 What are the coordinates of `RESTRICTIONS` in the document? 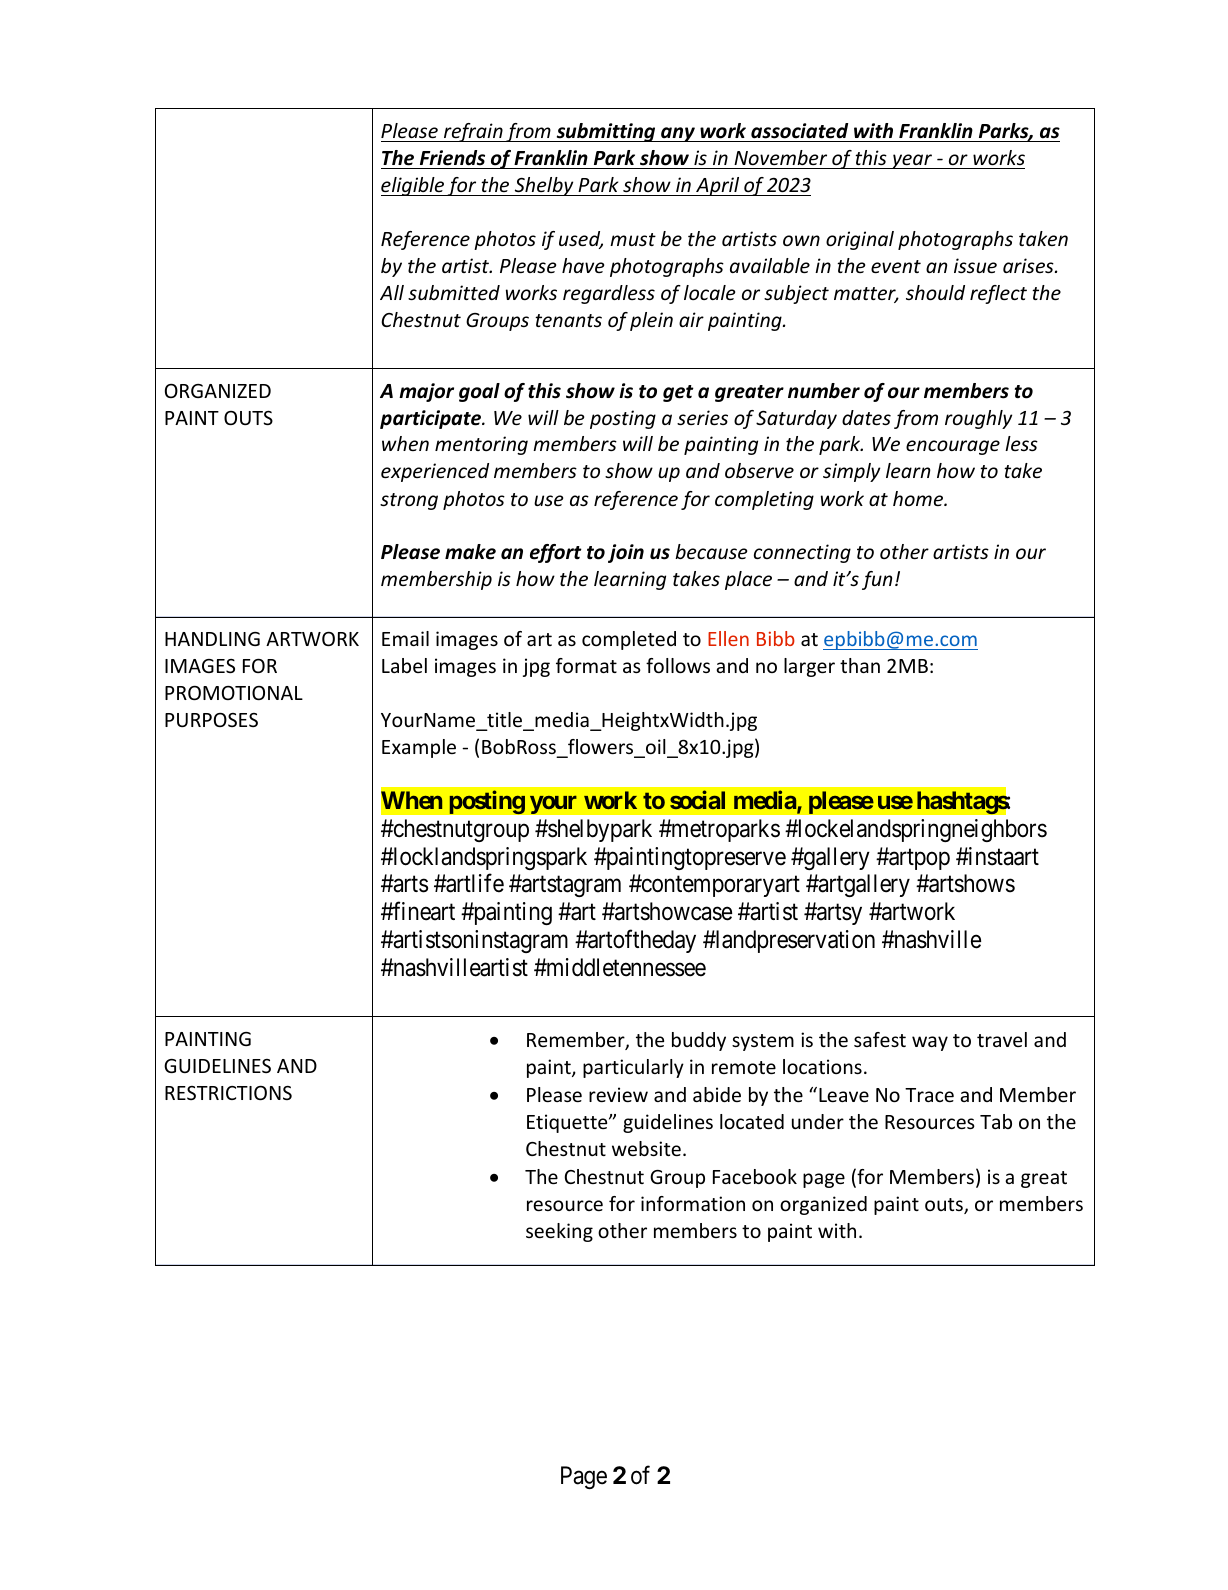 It's located at (228, 1092).
